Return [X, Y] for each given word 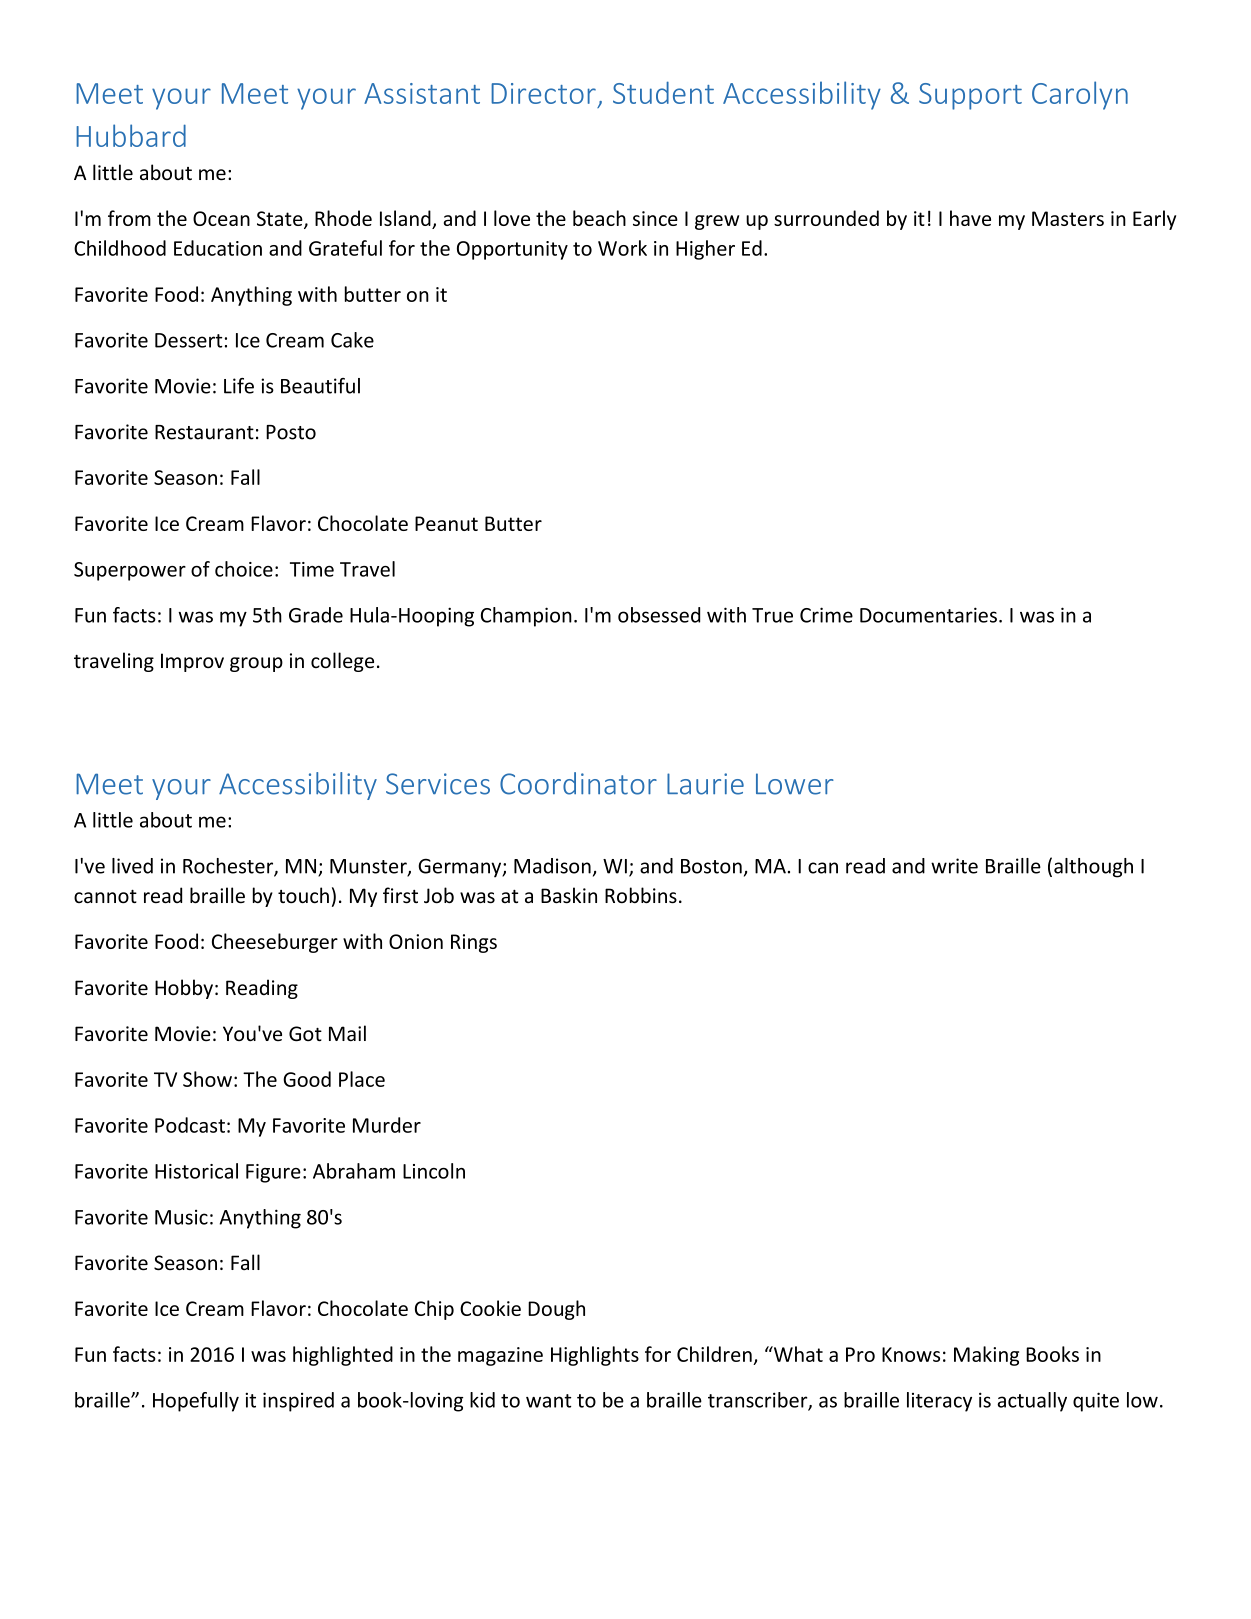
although [1093, 868]
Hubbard [131, 135]
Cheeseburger [275, 943]
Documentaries [928, 615]
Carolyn [1080, 95]
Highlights [595, 1356]
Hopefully [196, 1402]
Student [663, 92]
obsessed [659, 615]
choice [244, 569]
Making [986, 1356]
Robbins [641, 895]
